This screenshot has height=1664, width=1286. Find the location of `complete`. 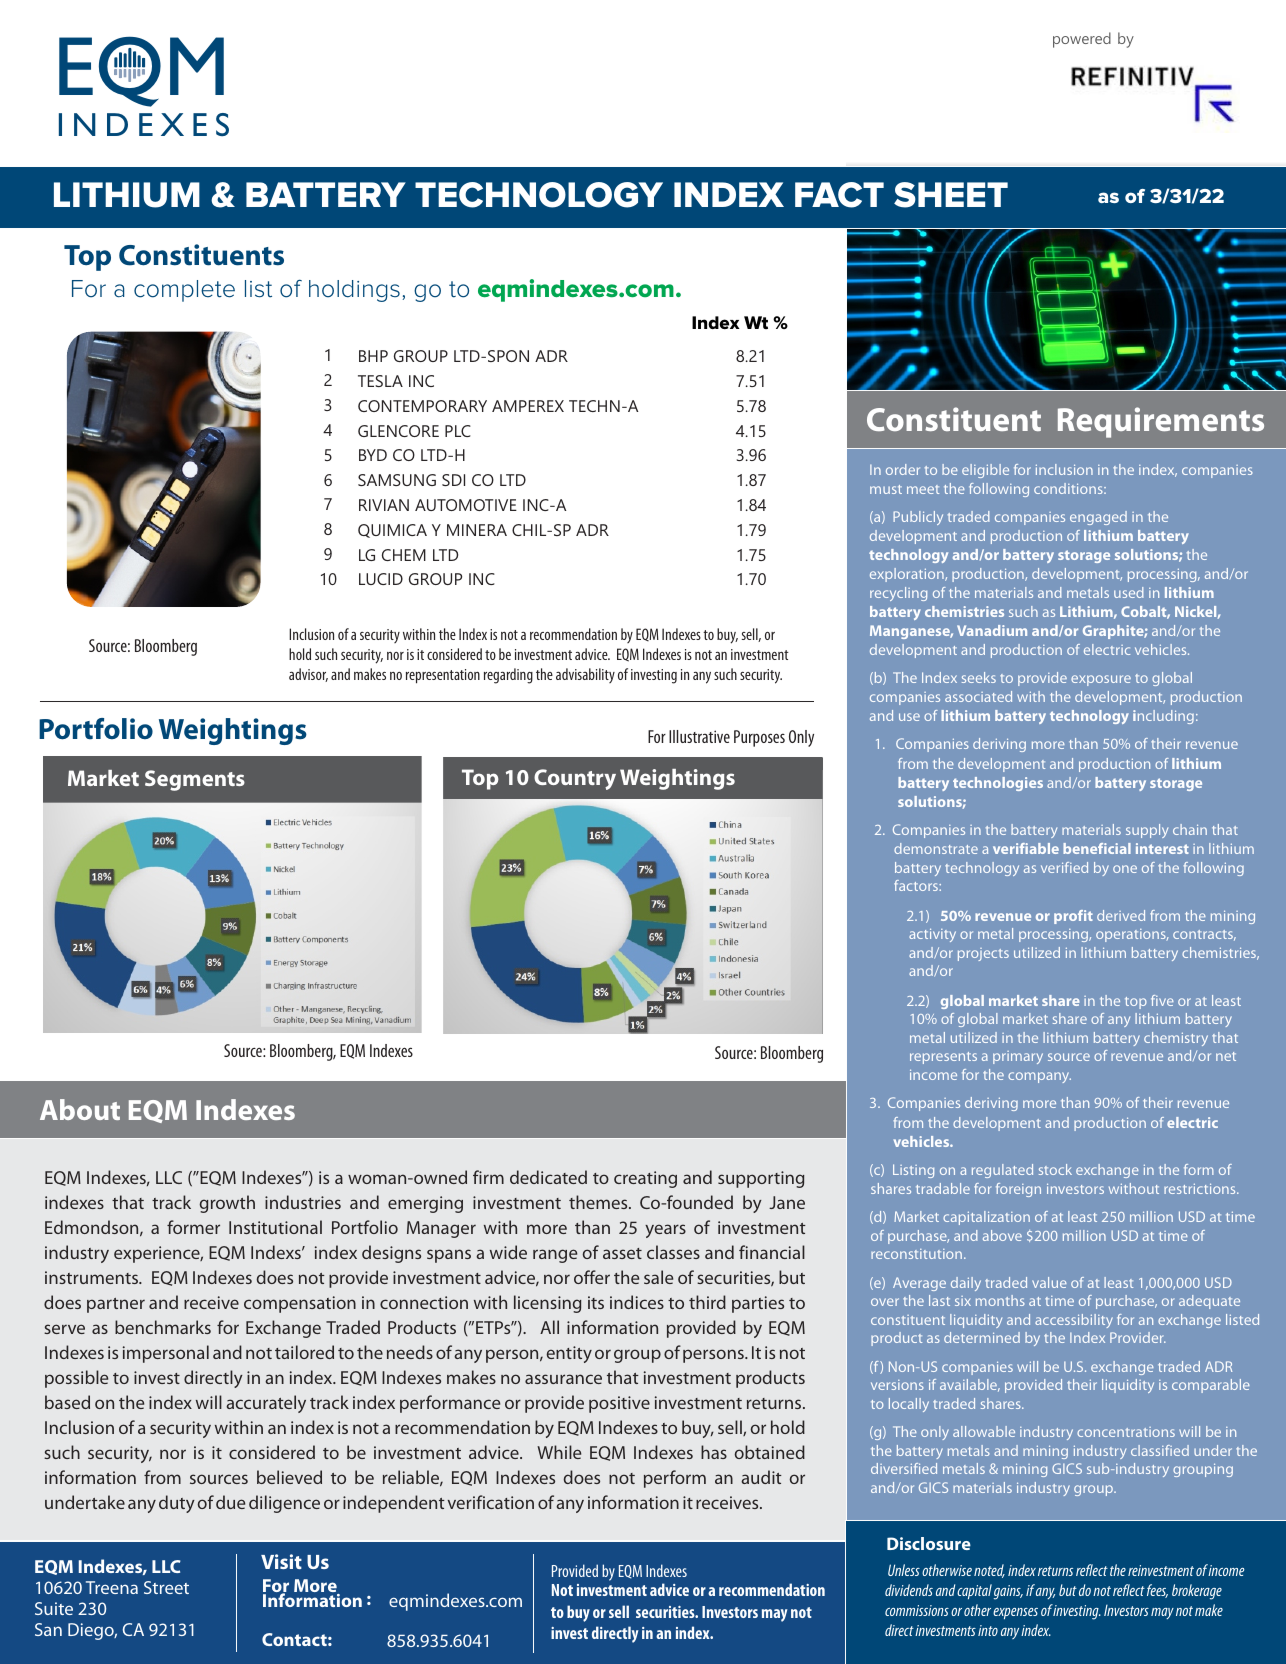

complete is located at coordinates (184, 291).
